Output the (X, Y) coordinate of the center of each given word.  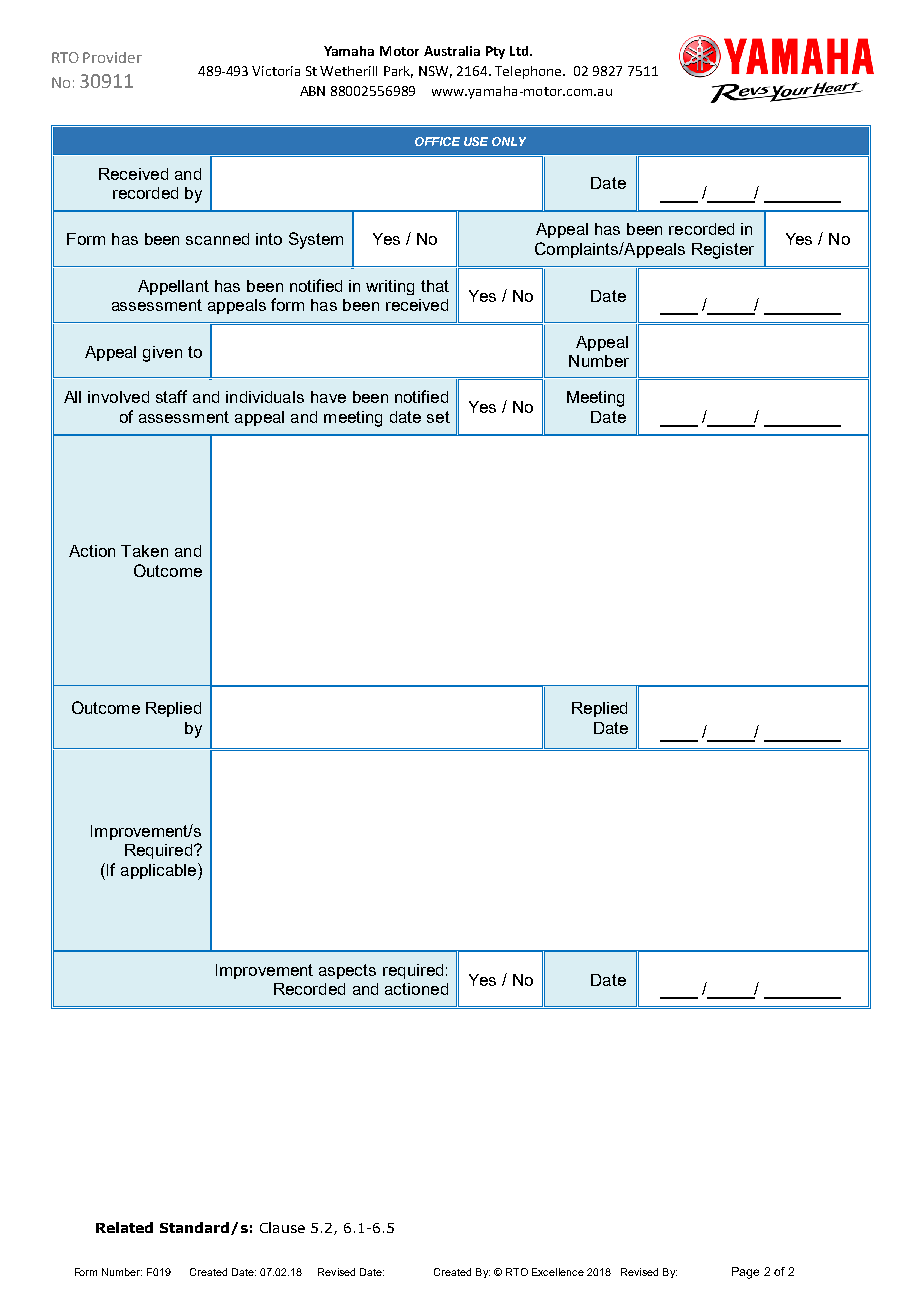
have (328, 397)
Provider (112, 57)
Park (398, 72)
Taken (144, 551)
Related (124, 1227)
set (438, 417)
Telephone (530, 72)
